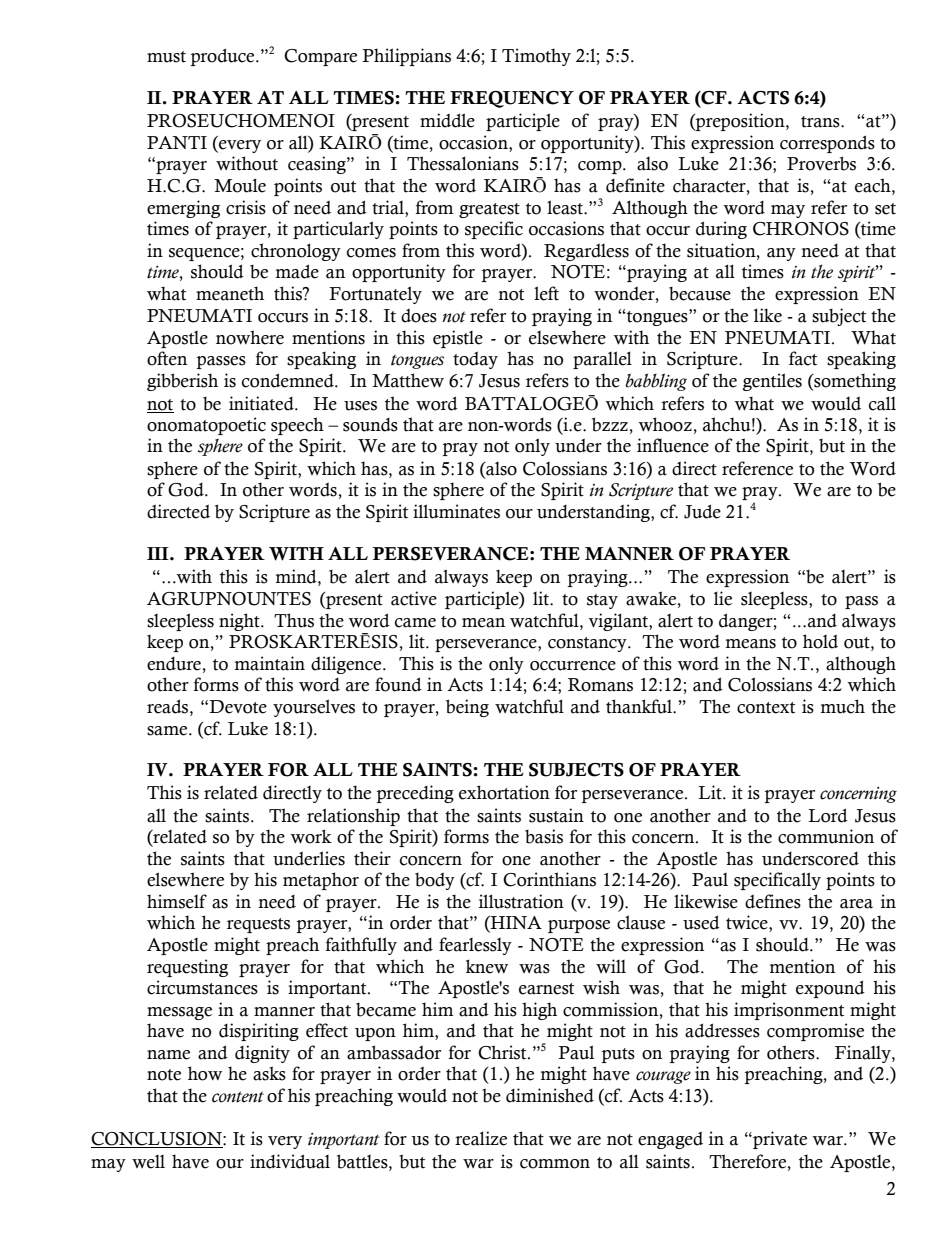 This document has height=1233, width=952. Describe the element at coordinates (549, 879) in the document. I see `Corinthians` at that location.
